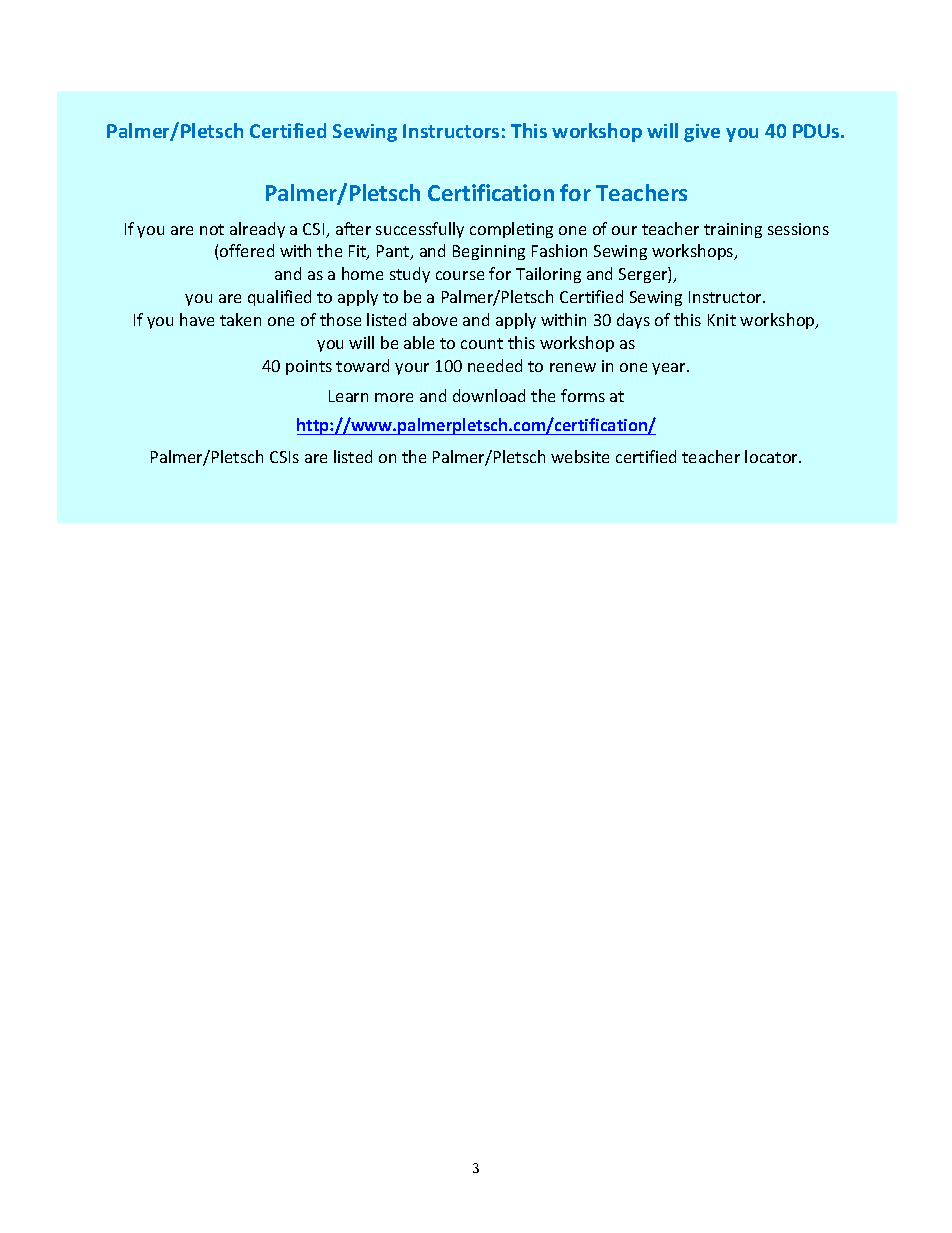 Image resolution: width=952 pixels, height=1233 pixels. What do you see at coordinates (580, 456) in the screenshot?
I see `website` at bounding box center [580, 456].
